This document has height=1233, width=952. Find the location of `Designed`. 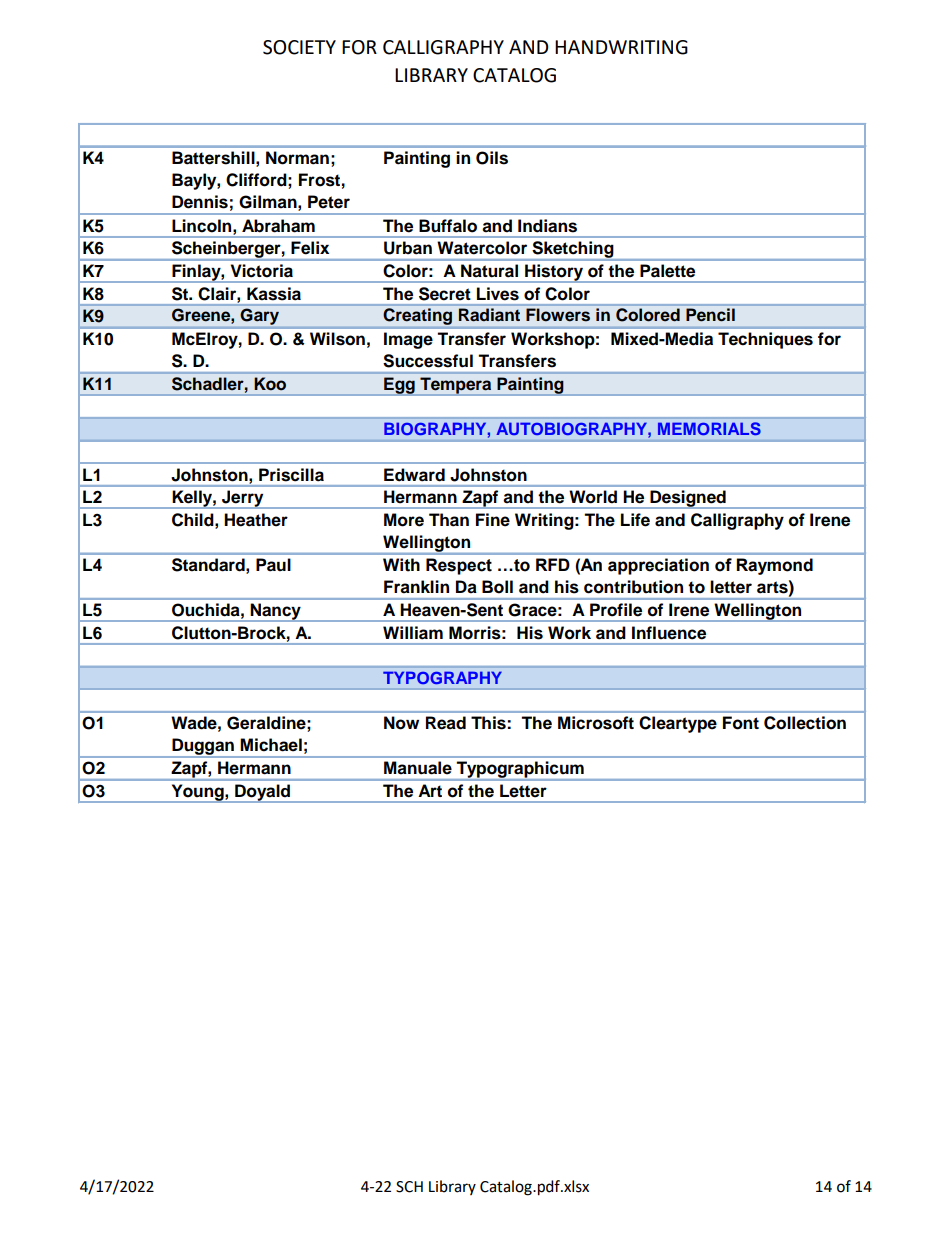

Designed is located at coordinates (688, 499).
